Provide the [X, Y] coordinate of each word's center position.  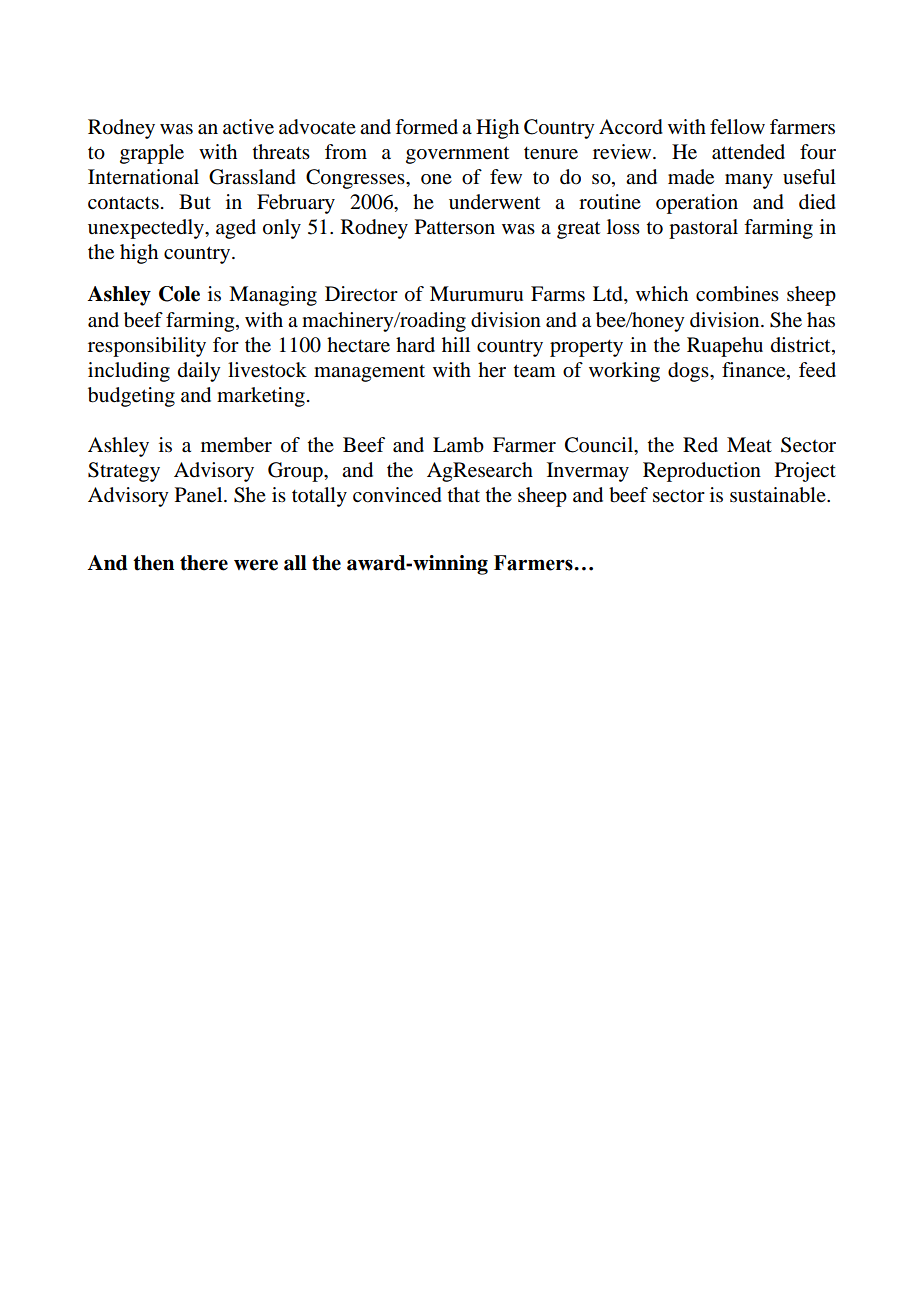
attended [748, 152]
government [457, 155]
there [204, 563]
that [464, 494]
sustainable [779, 495]
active [248, 127]
